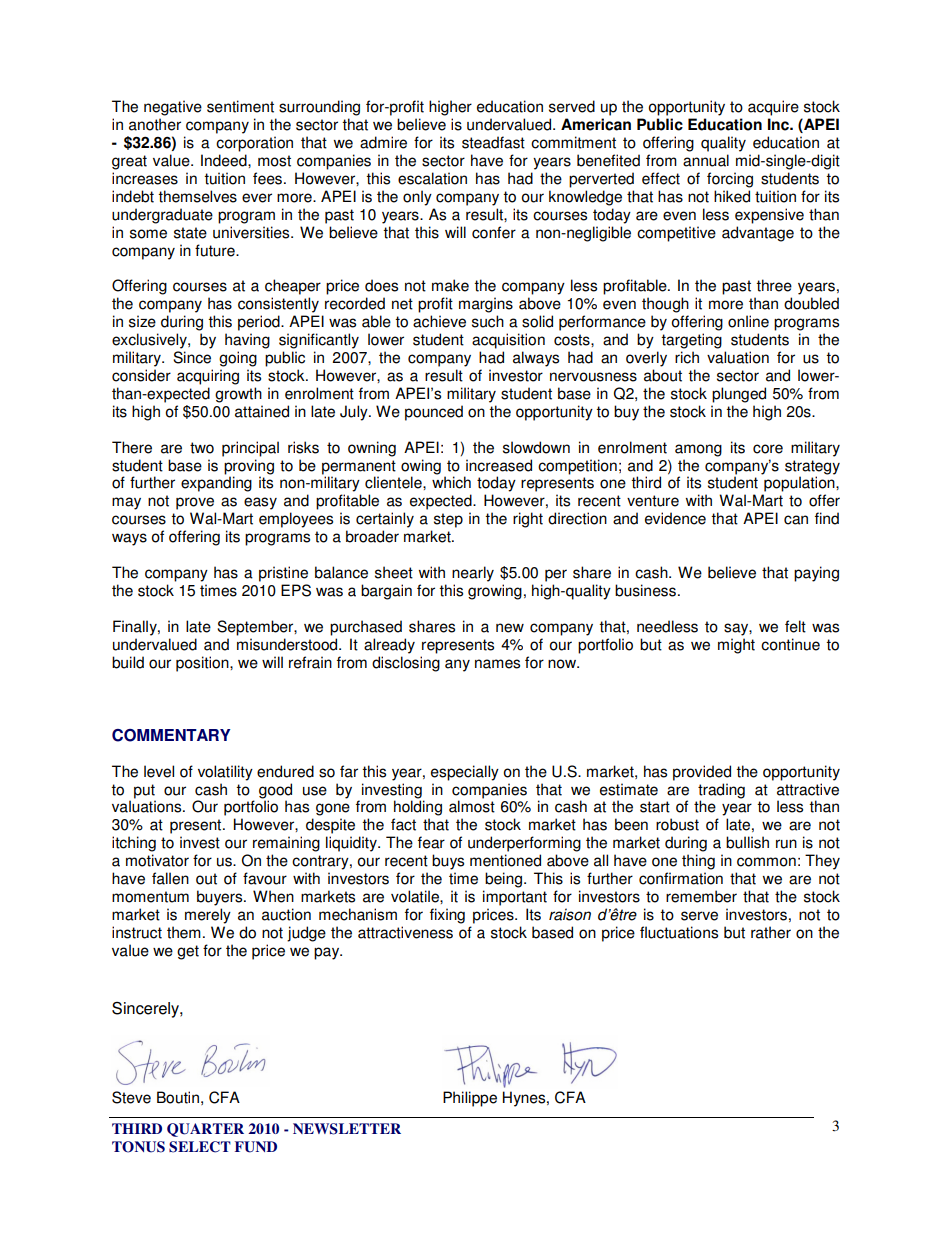 The height and width of the document is (1233, 952). What do you see at coordinates (470, 1099) in the document?
I see `Philippe` at bounding box center [470, 1099].
